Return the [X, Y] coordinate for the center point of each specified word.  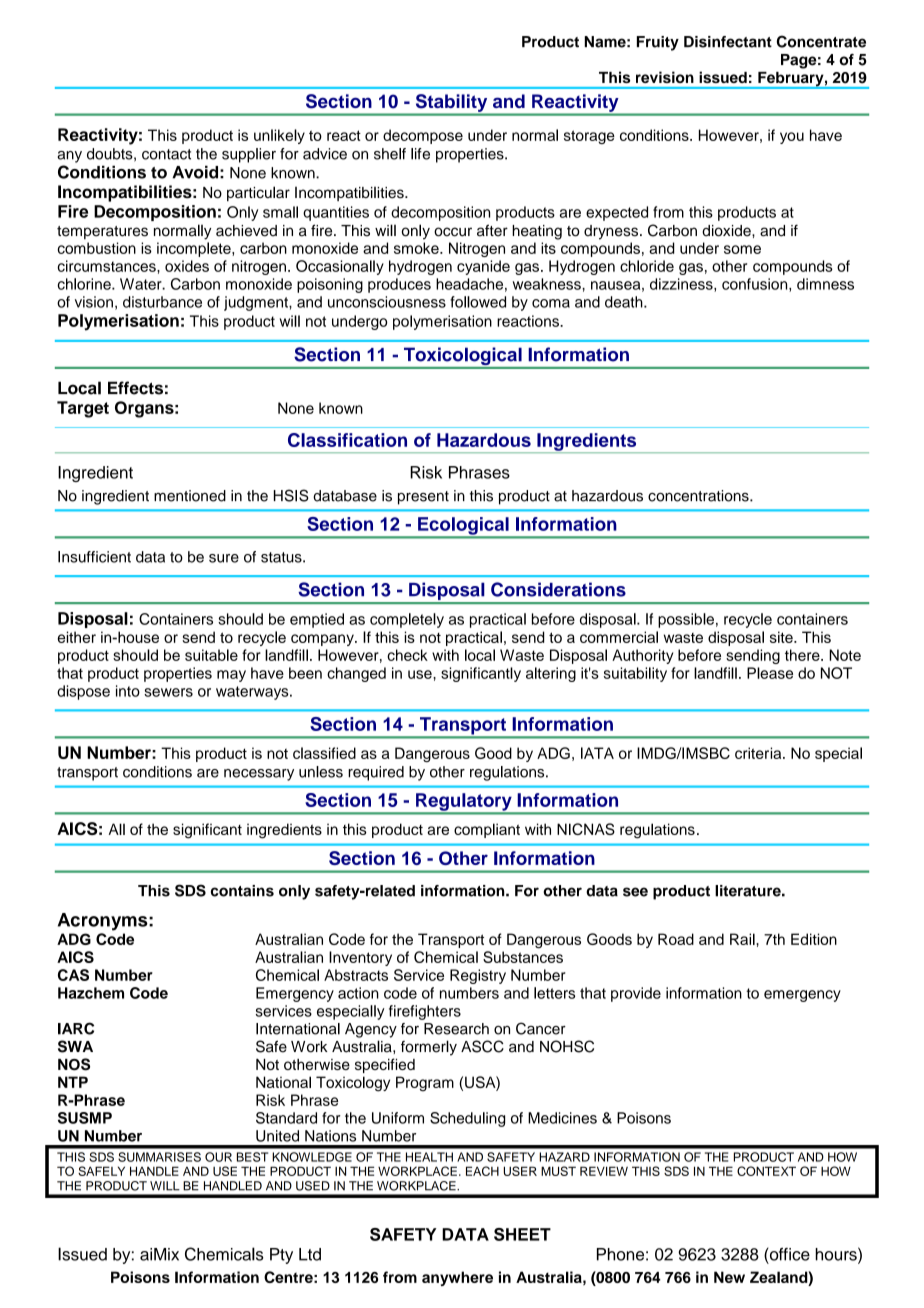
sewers [168, 692]
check [407, 655]
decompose [423, 136]
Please [770, 673]
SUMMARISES [159, 1157]
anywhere [457, 1278]
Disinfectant [728, 42]
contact [166, 154]
